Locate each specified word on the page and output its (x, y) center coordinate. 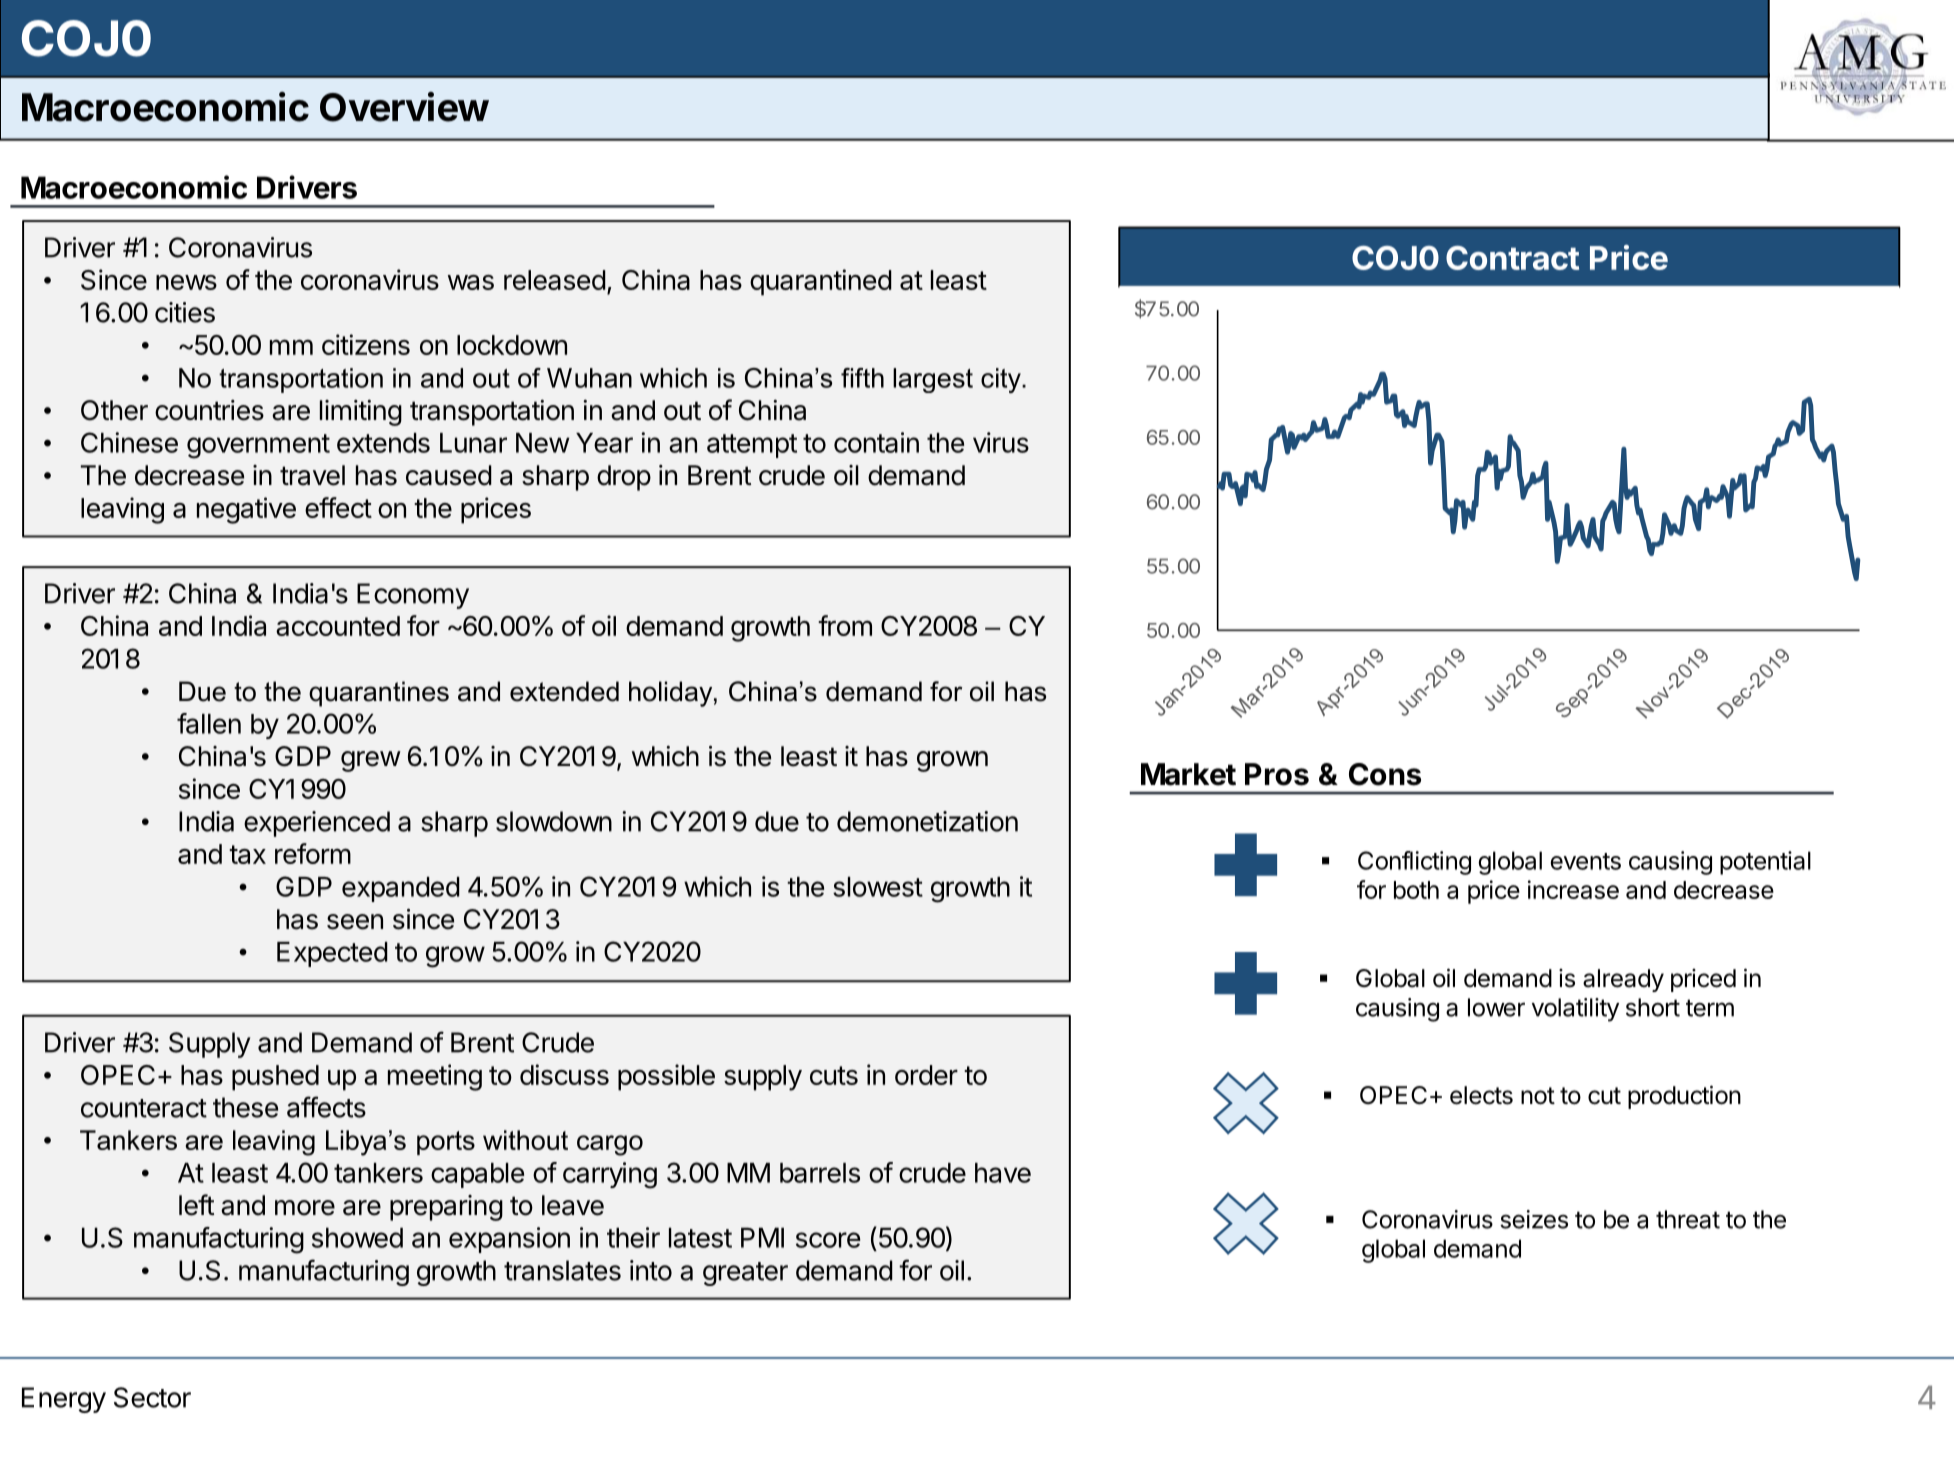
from (845, 625)
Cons (1385, 774)
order (926, 1075)
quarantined (821, 282)
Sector (152, 1397)
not (1538, 1096)
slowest (878, 887)
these (245, 1107)
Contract (1512, 258)
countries (209, 410)
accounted (338, 626)
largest (933, 380)
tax (247, 854)
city (1002, 380)
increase (1573, 889)
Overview (404, 107)
